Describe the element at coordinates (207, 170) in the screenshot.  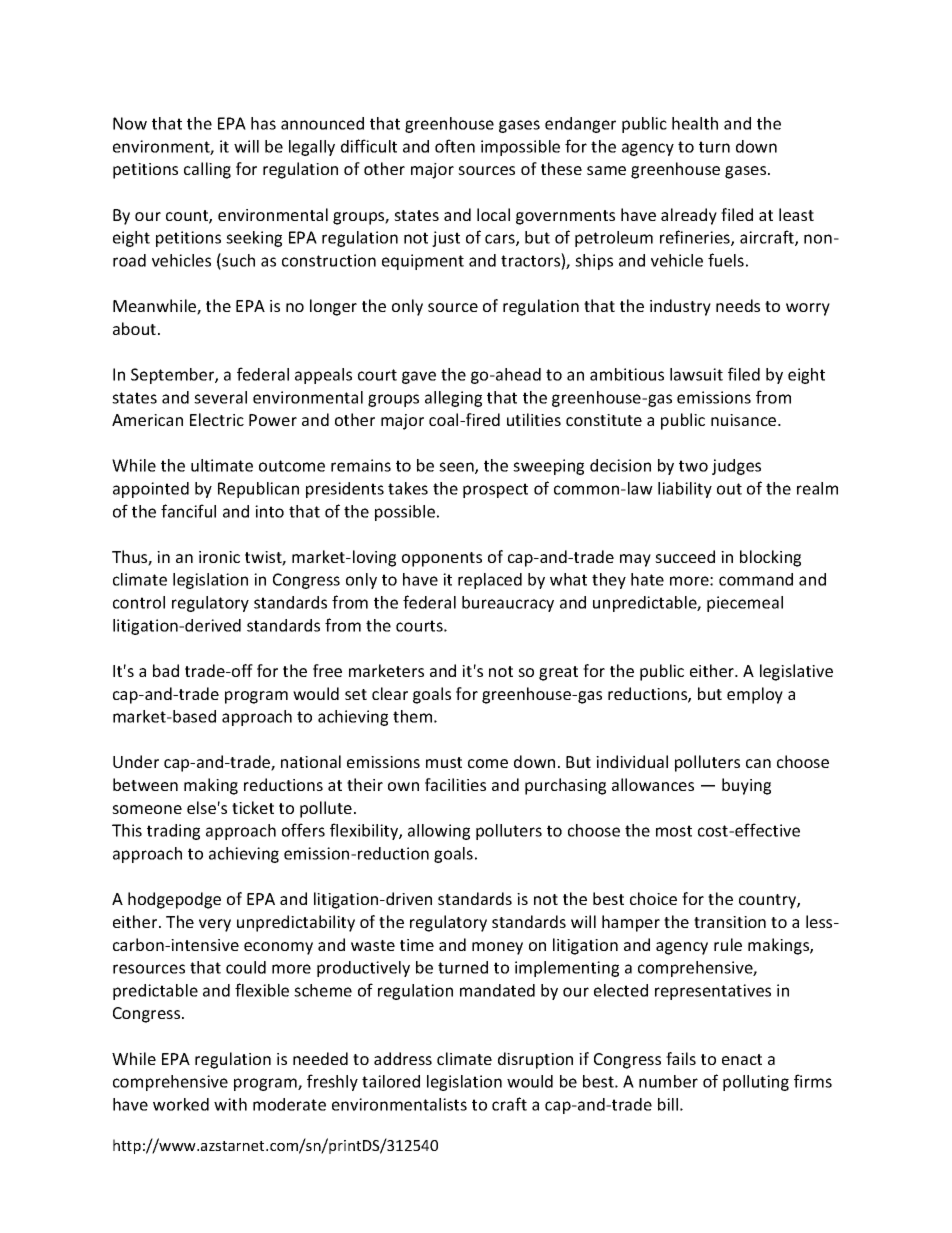
I see `calling` at that location.
